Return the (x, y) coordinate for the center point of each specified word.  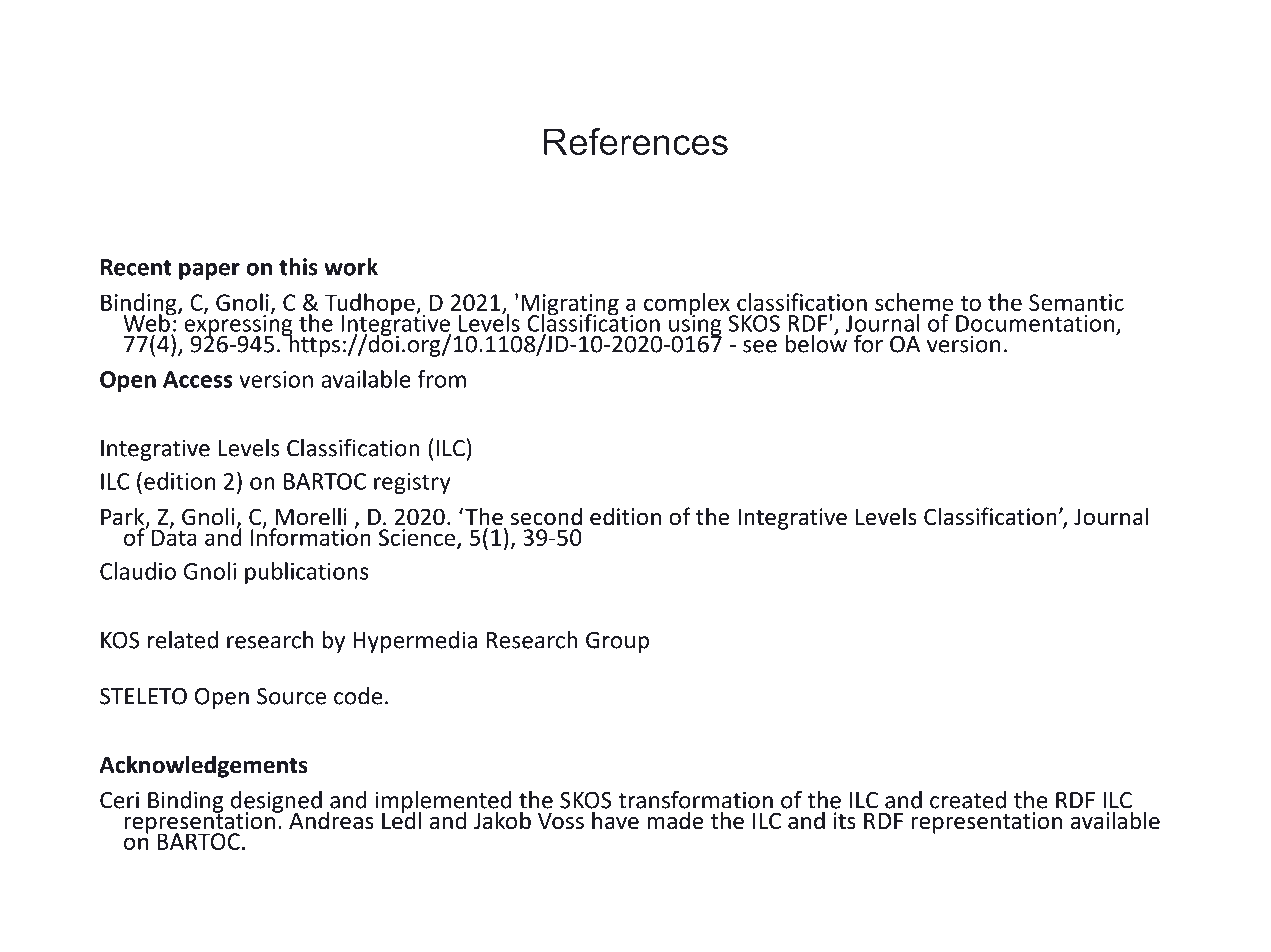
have (615, 820)
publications (307, 573)
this (298, 267)
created (968, 800)
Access (198, 379)
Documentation (1035, 323)
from (441, 379)
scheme (914, 302)
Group (617, 642)
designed (276, 803)
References (636, 141)
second (546, 516)
